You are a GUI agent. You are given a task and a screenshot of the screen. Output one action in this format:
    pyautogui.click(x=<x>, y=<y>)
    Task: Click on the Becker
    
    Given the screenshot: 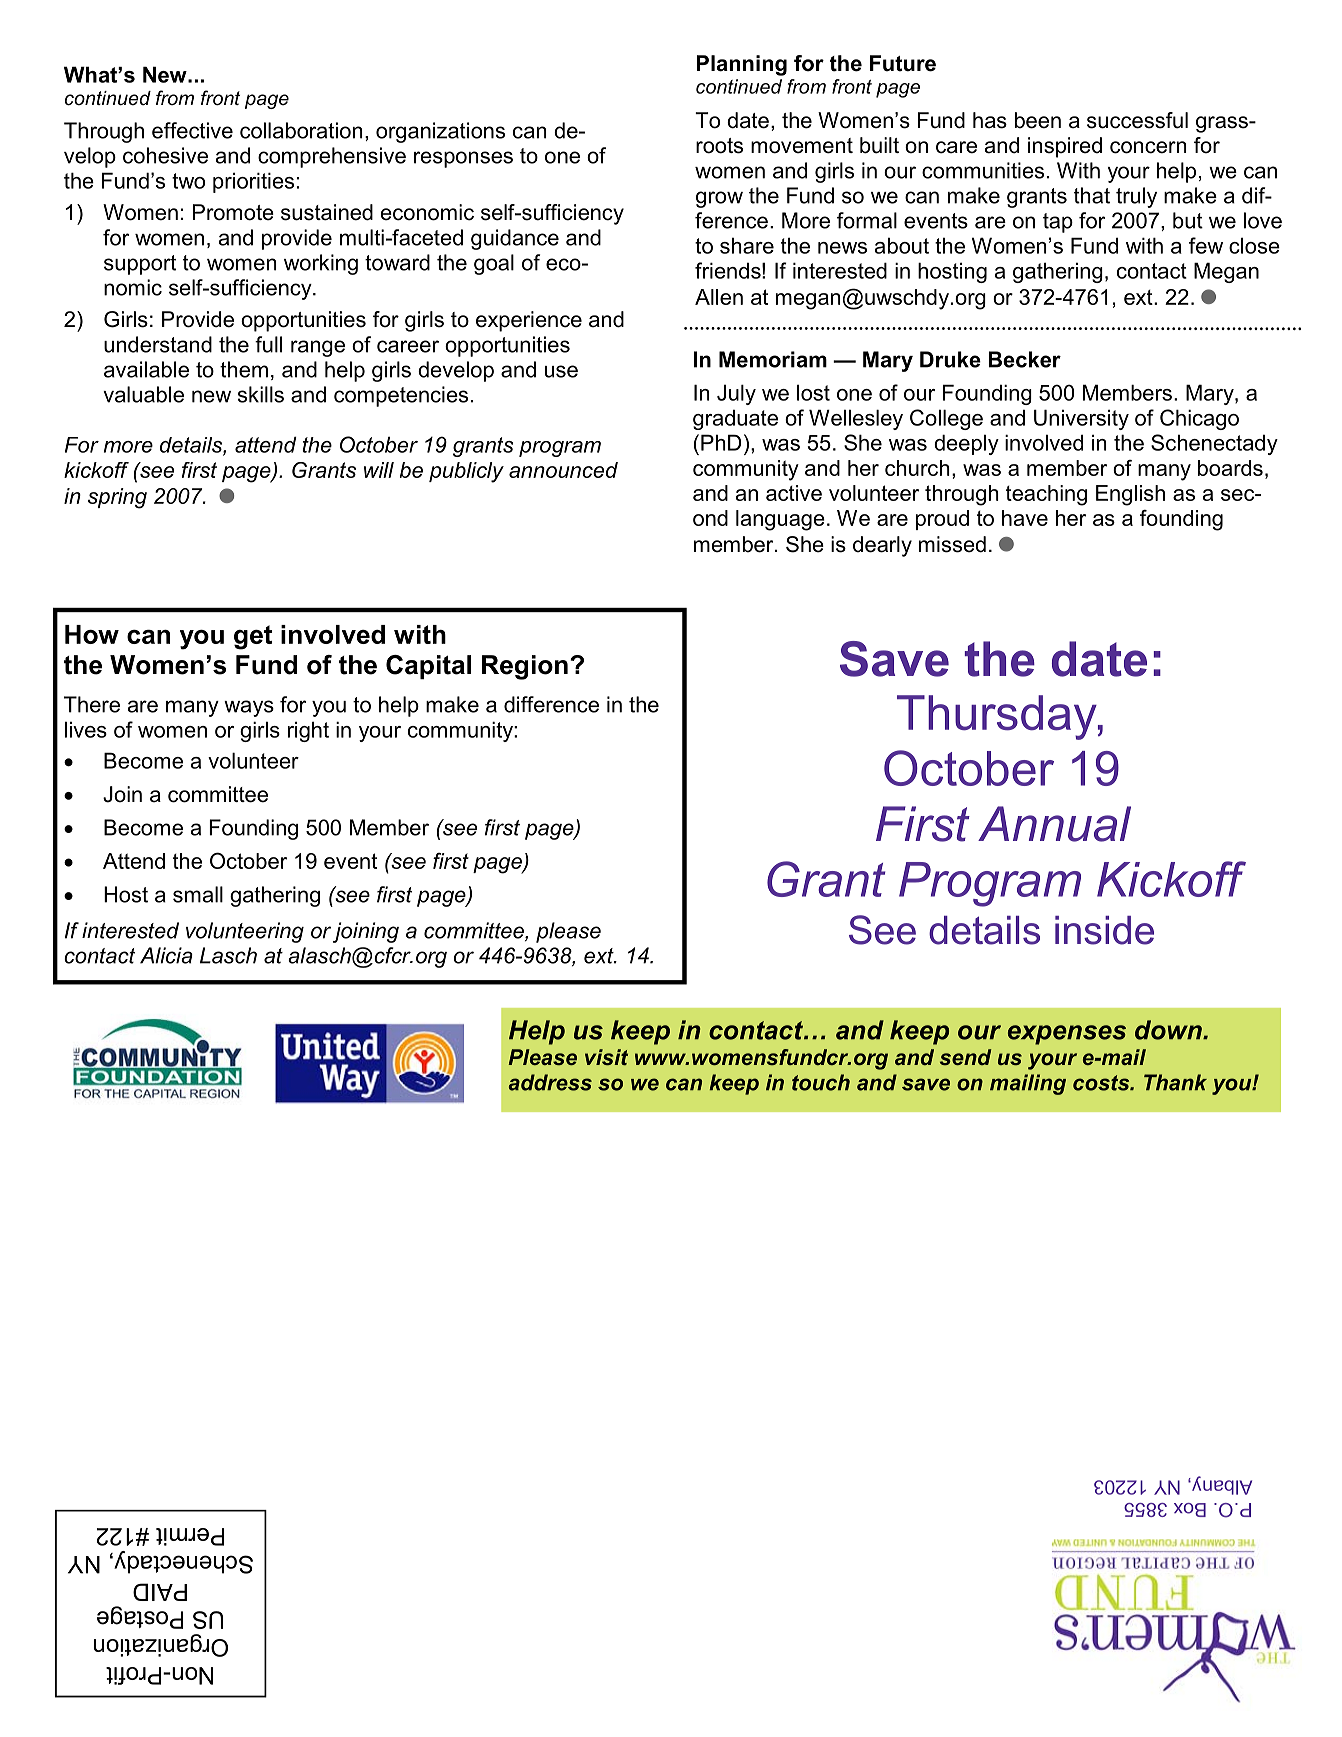 What is the action you would take?
    pyautogui.click(x=1025, y=359)
